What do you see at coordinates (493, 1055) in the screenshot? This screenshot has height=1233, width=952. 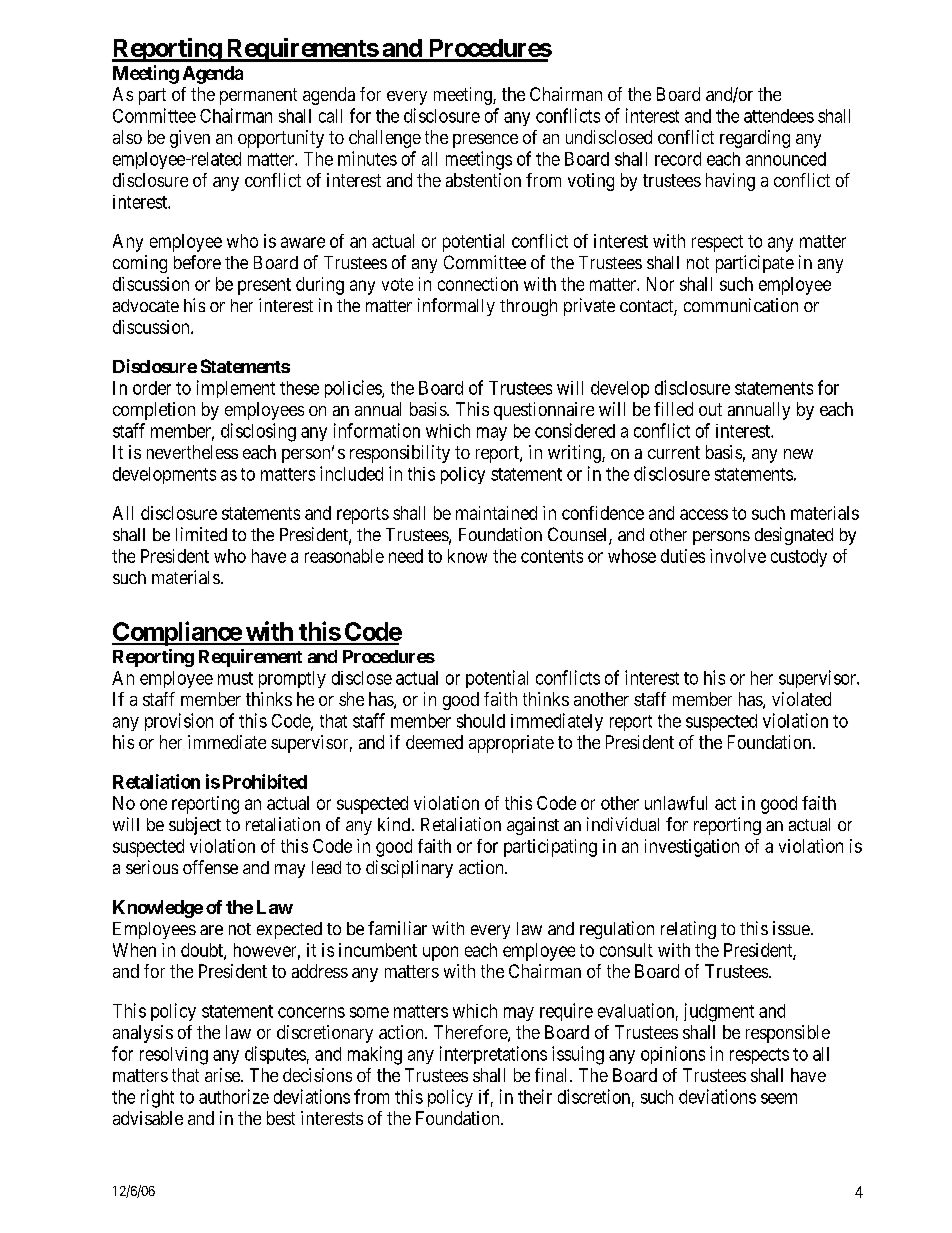 I see `interpretations` at bounding box center [493, 1055].
